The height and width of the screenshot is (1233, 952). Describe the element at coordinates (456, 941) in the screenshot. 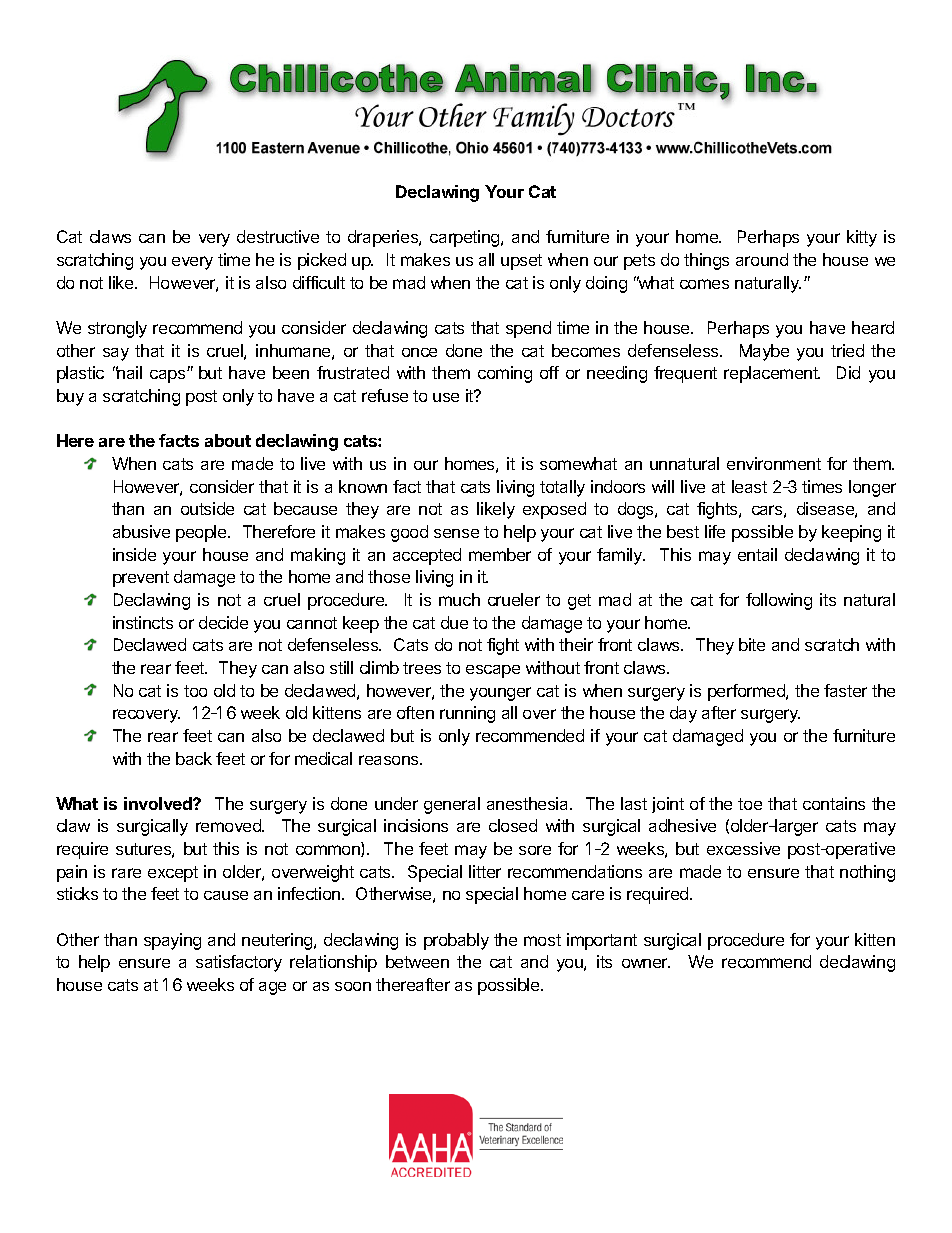

I see `probably` at that location.
